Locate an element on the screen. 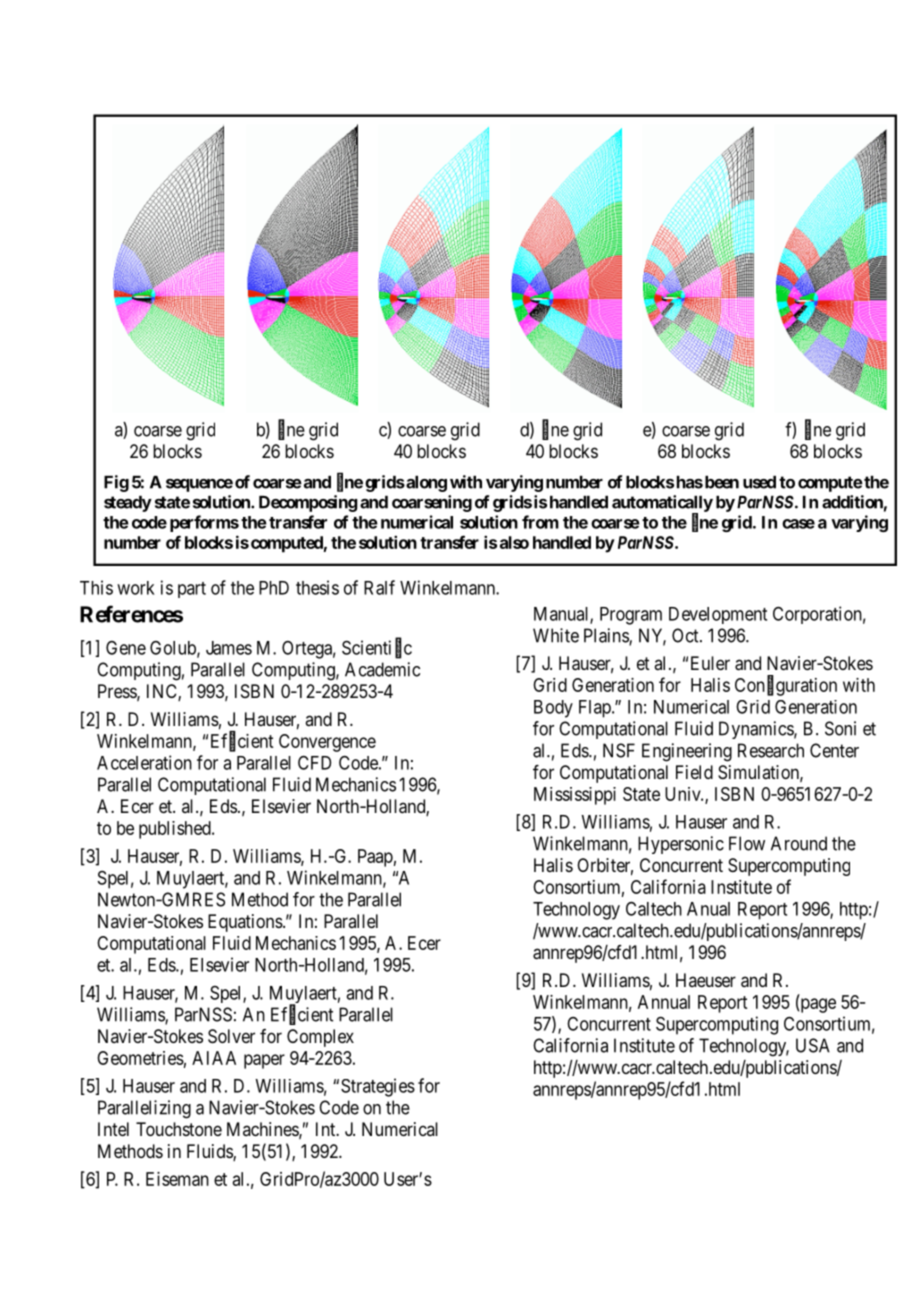  steady is located at coordinates (128, 504).
